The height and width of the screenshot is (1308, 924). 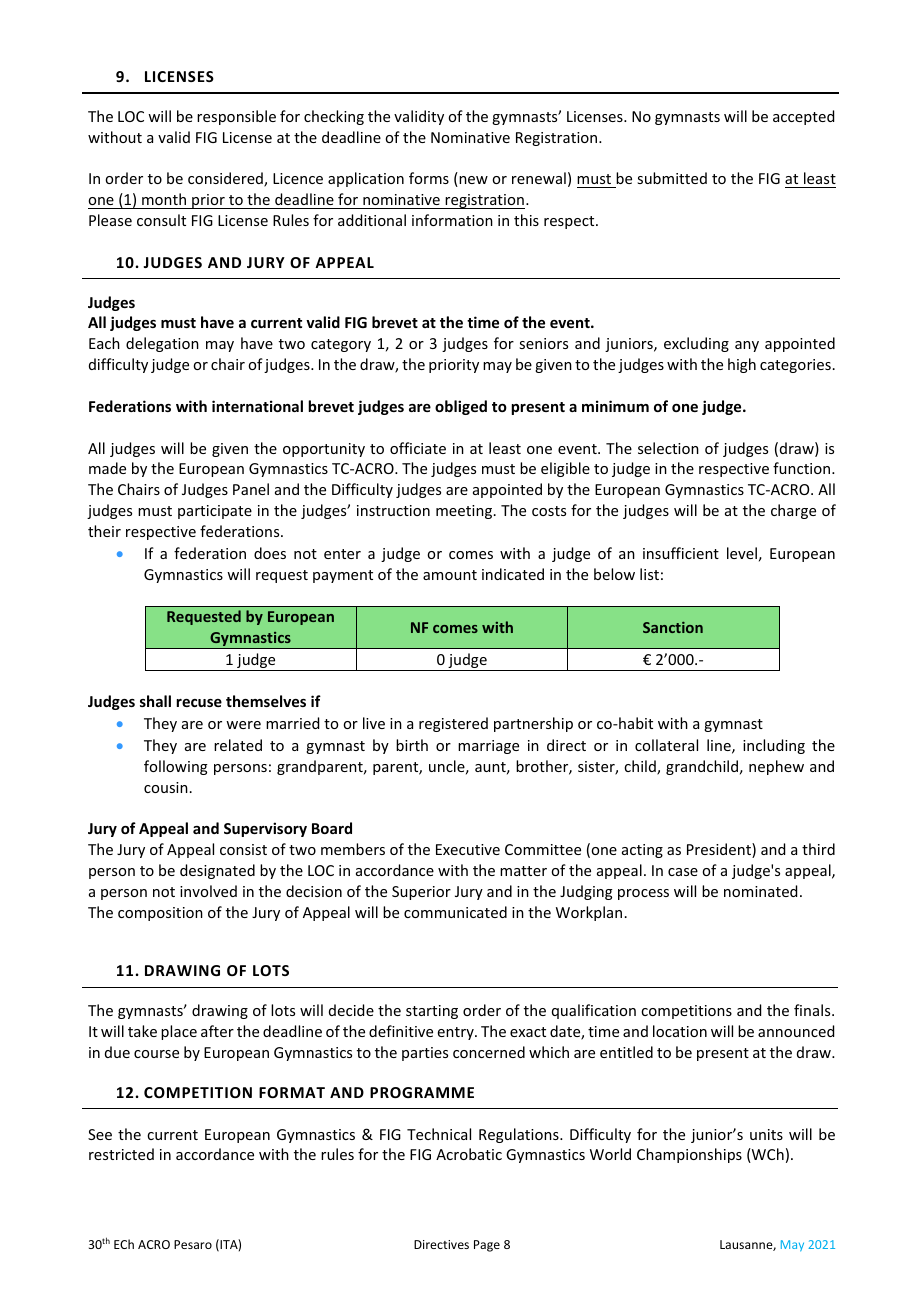 What do you see at coordinates (121, 1154) in the screenshot?
I see `restricted` at bounding box center [121, 1154].
